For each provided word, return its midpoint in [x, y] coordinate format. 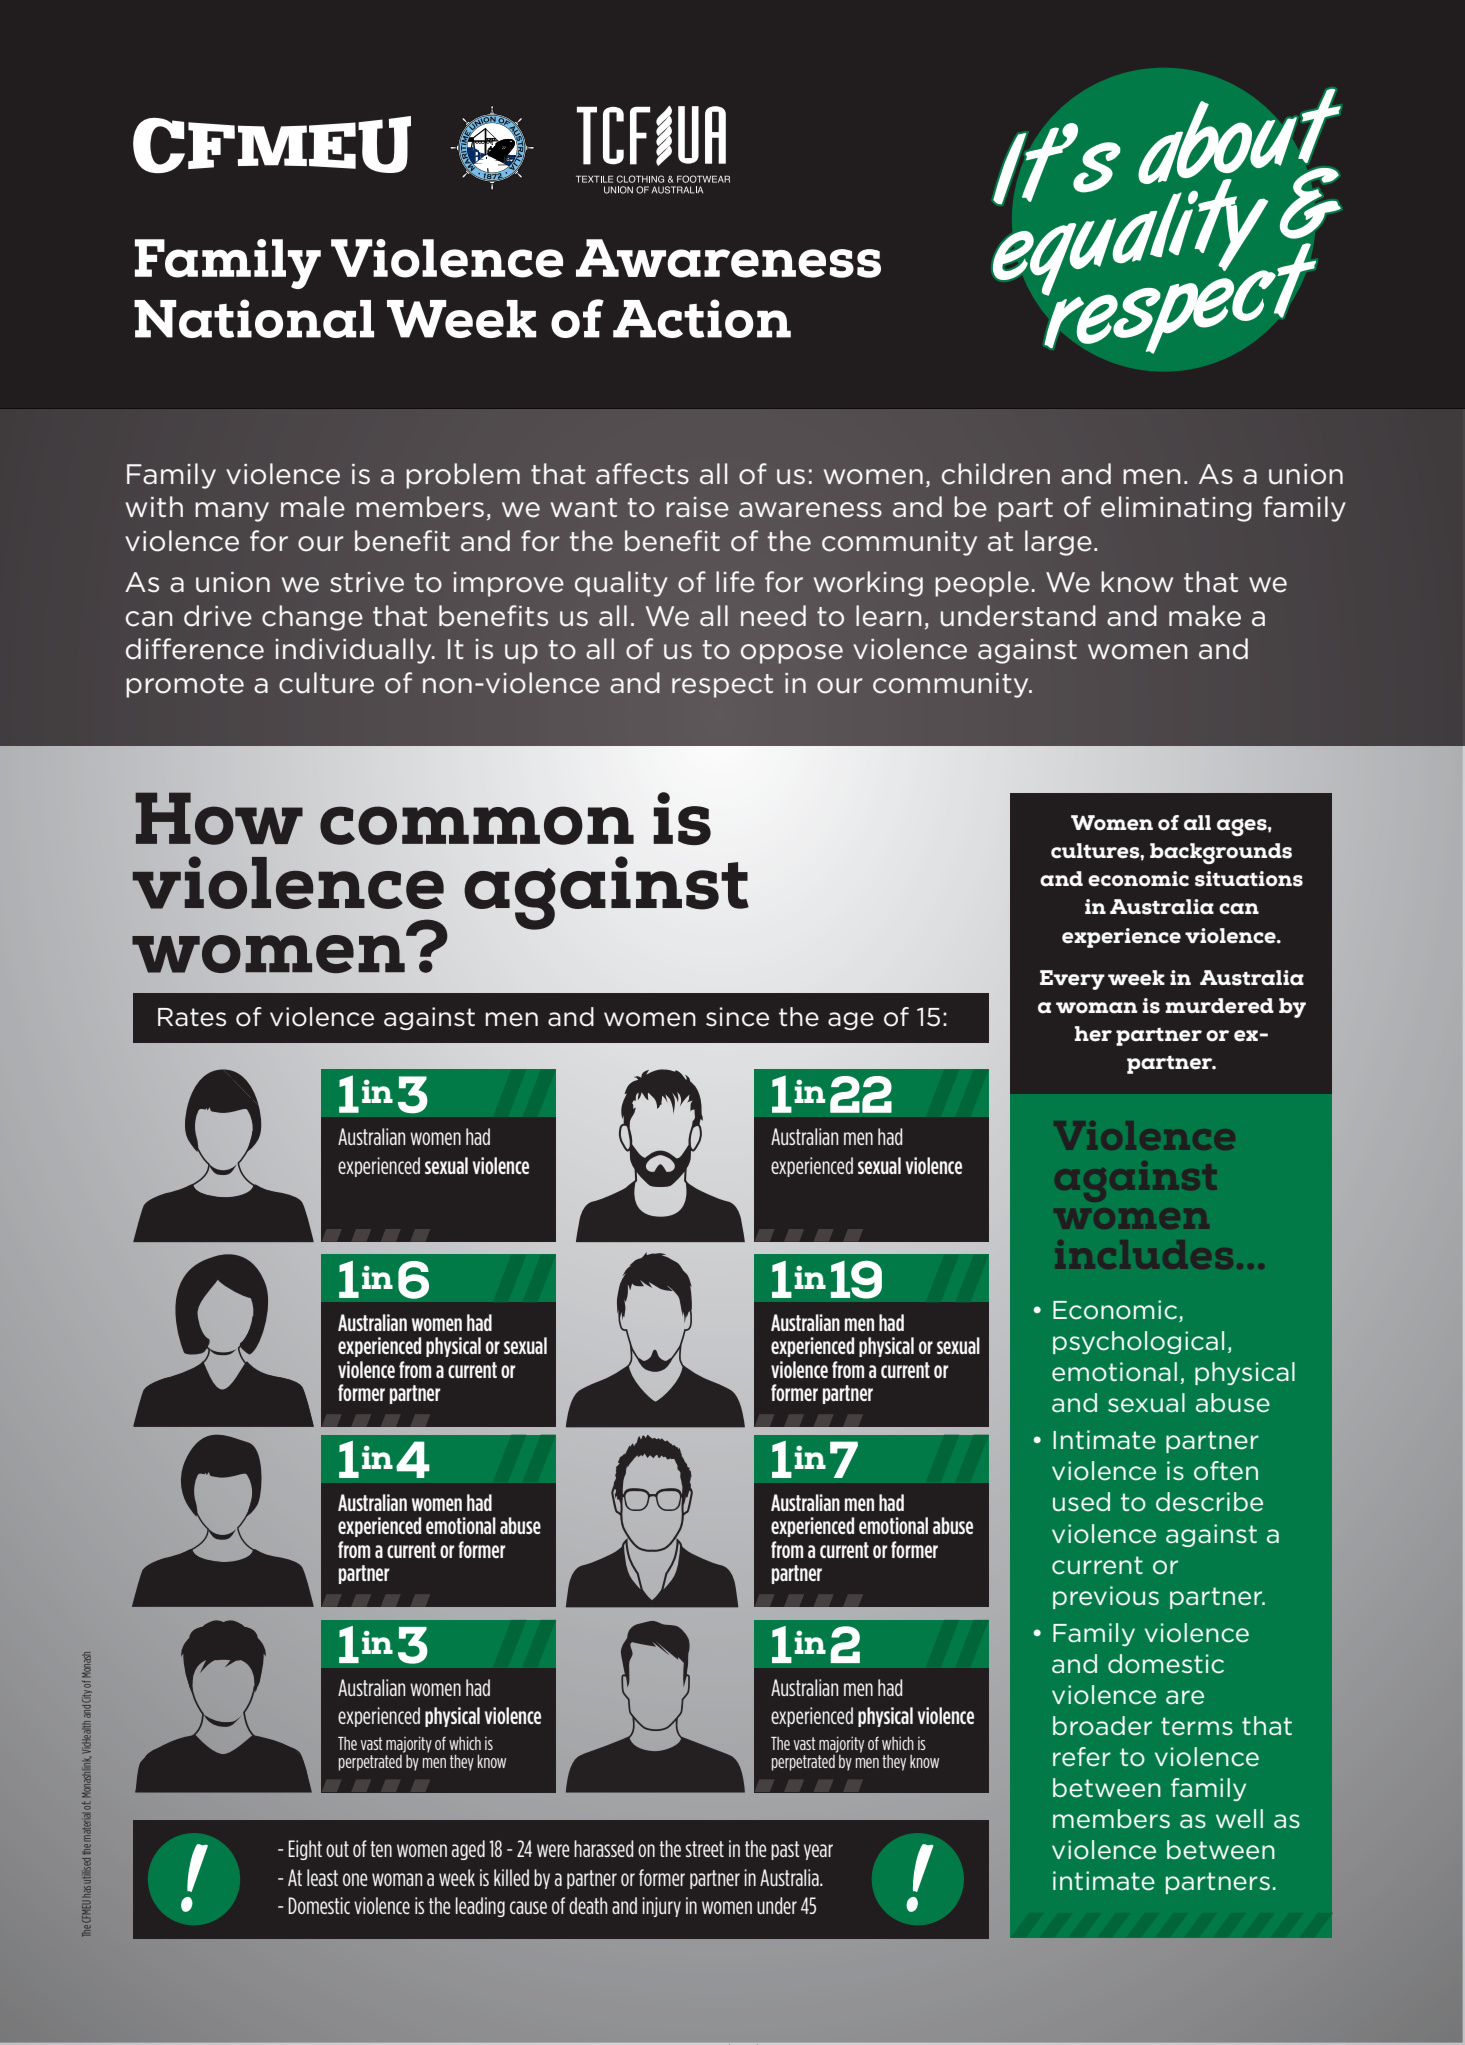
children [996, 474]
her [1093, 1034]
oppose [792, 654]
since [737, 1017]
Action [702, 318]
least [322, 1877]
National [254, 318]
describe [1209, 1502]
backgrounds [1221, 854]
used [1081, 1502]
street [704, 1849]
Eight [305, 1850]
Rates [192, 1017]
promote [185, 686]
